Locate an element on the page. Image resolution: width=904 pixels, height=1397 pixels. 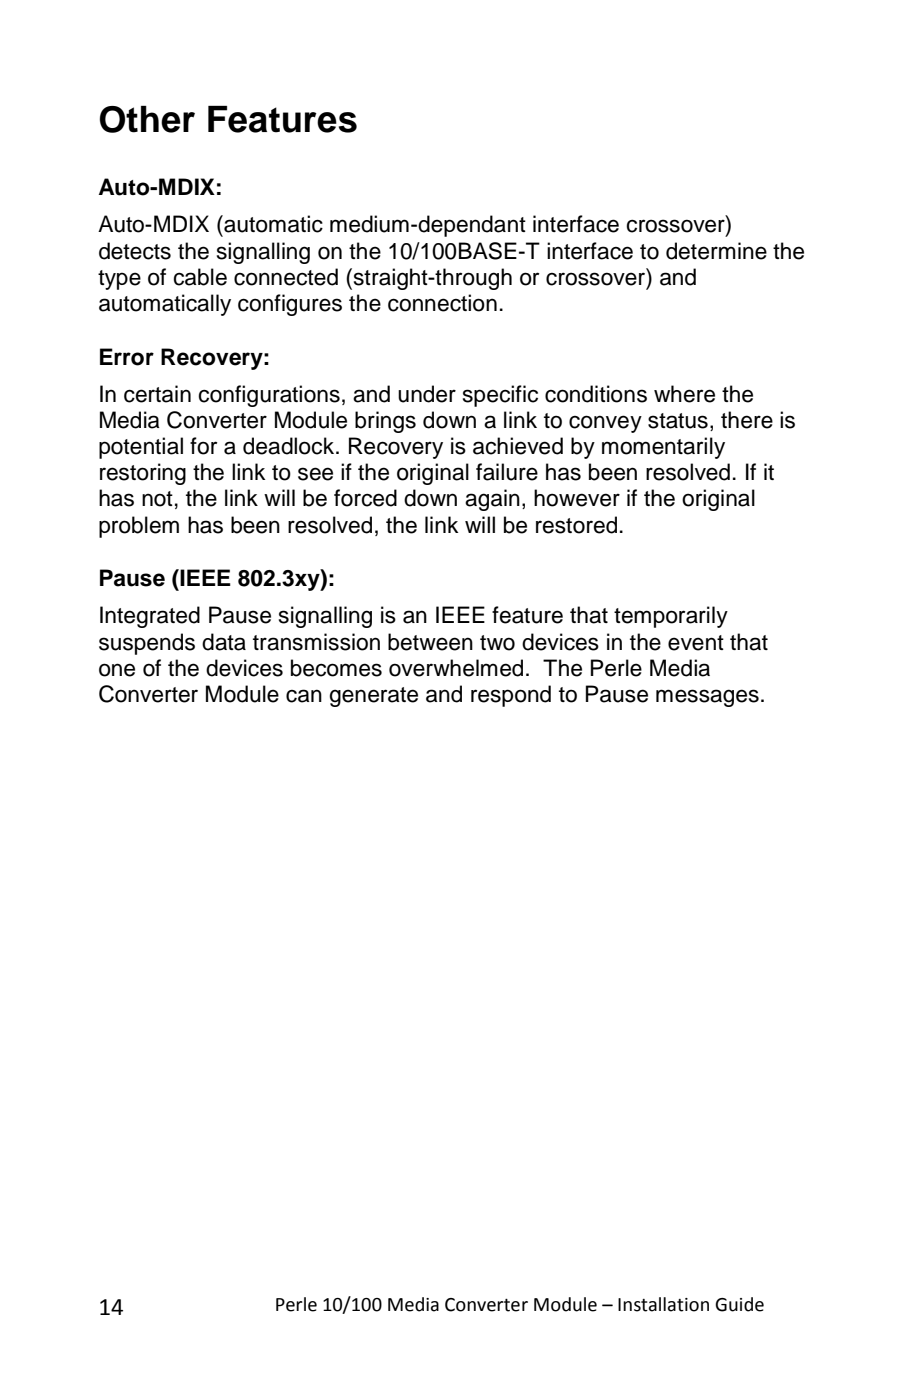
Installation is located at coordinates (663, 1304).
